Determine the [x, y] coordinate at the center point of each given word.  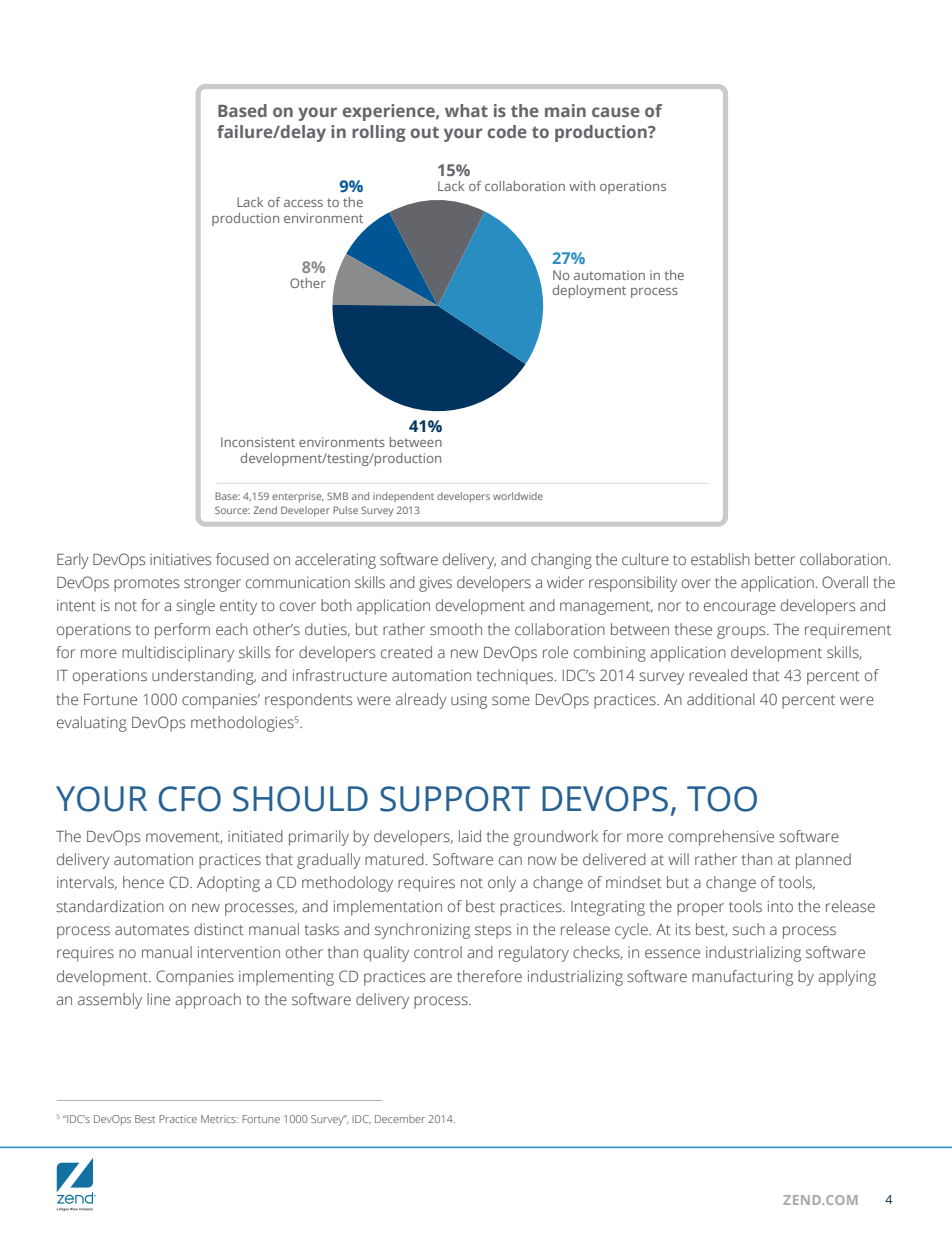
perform [182, 631]
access [303, 203]
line [158, 999]
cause [616, 112]
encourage [740, 608]
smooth [456, 629]
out [425, 132]
